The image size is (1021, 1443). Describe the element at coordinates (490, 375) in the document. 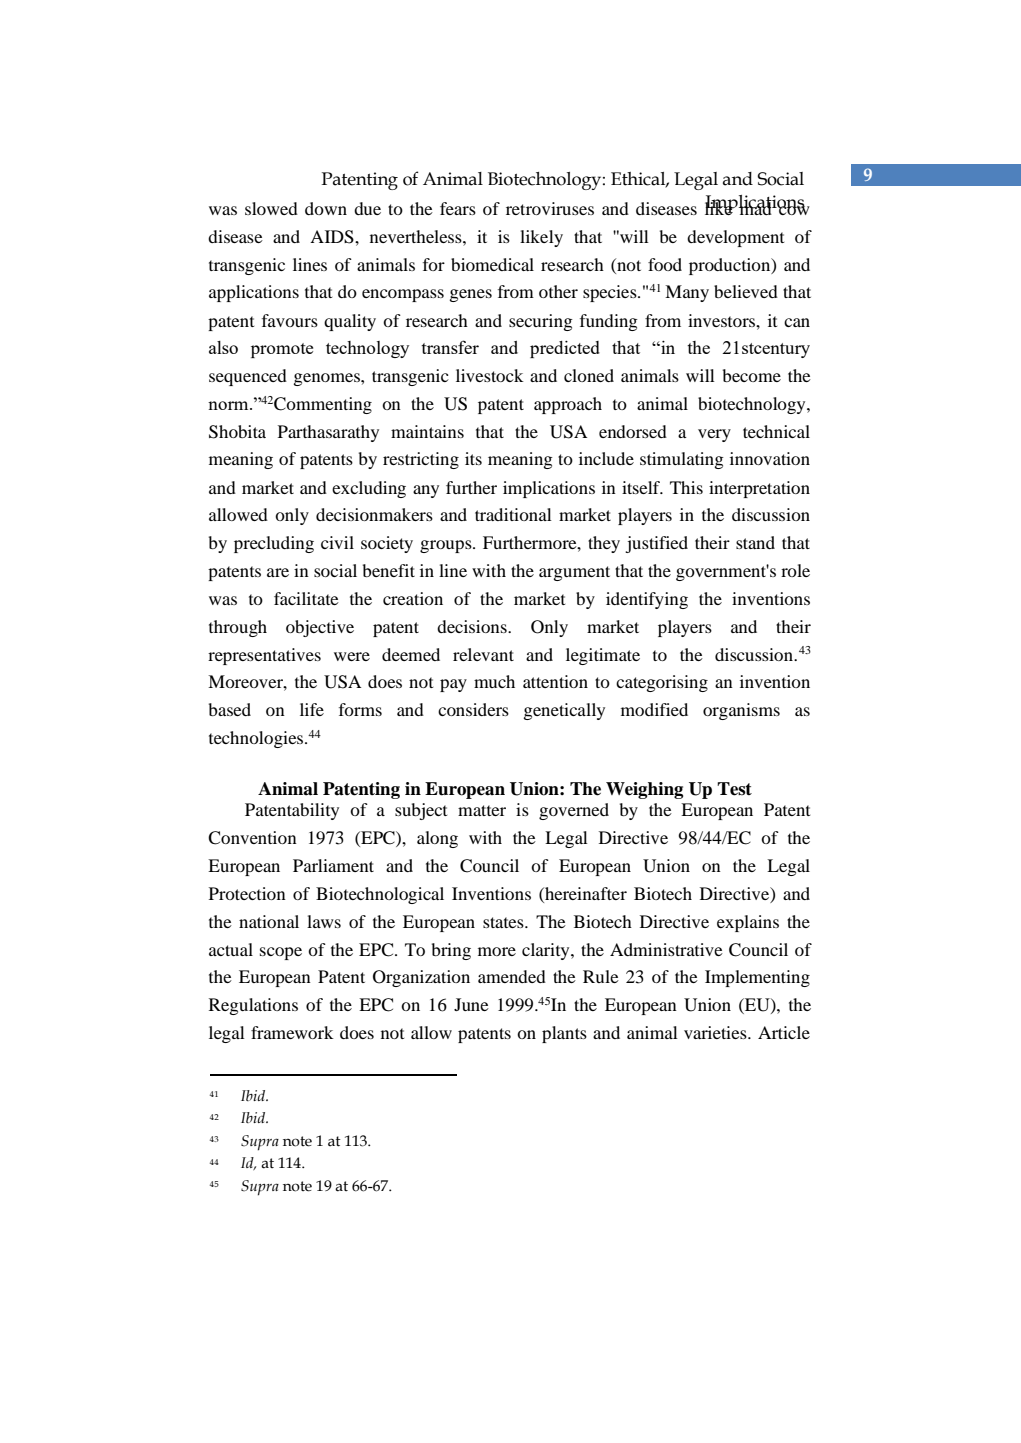

I see `livestock` at that location.
